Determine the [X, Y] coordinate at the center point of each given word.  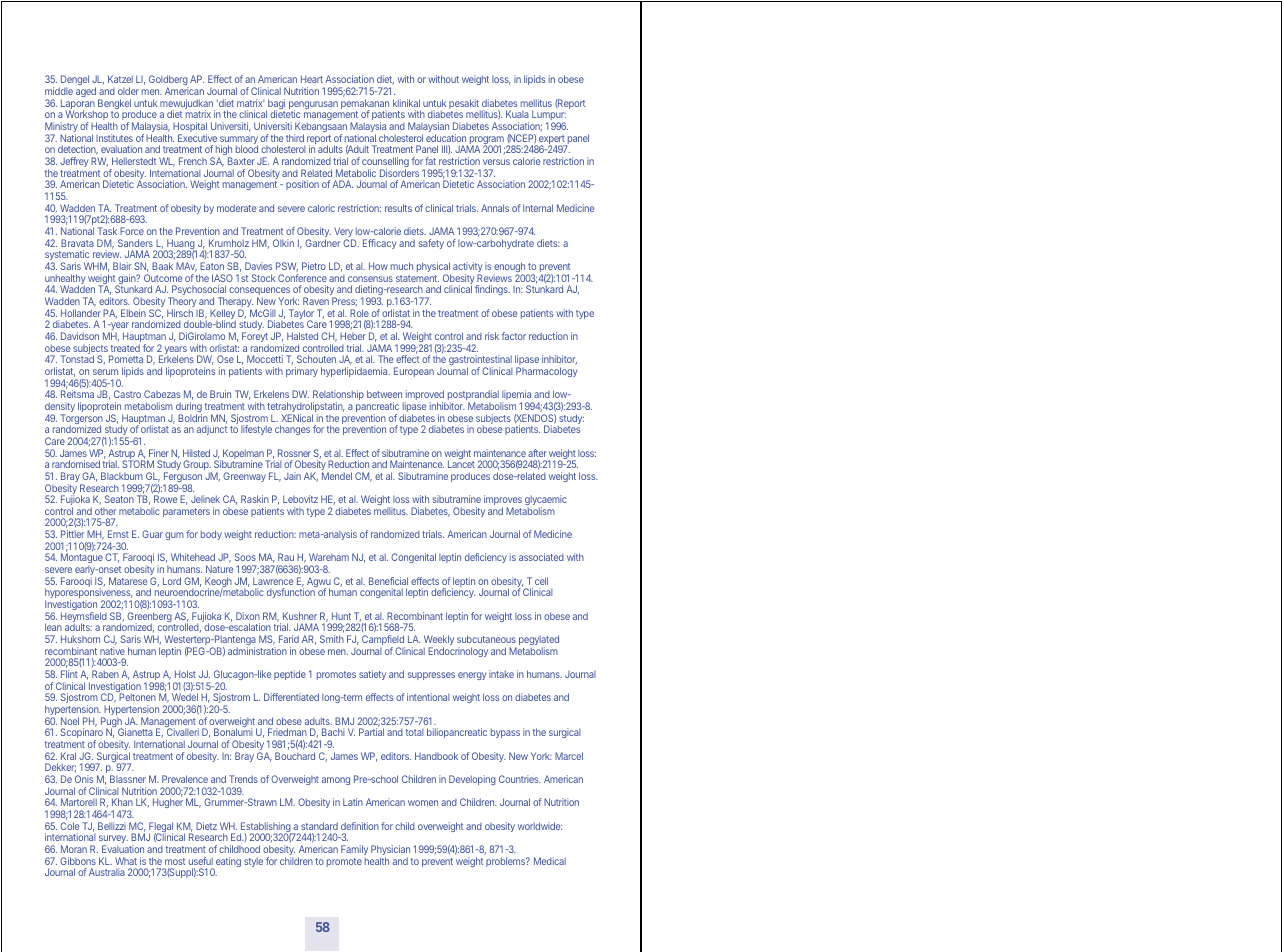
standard [319, 826]
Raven [316, 301]
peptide [290, 675]
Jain [292, 476]
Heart [312, 79]
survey [113, 841]
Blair [122, 266]
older [128, 91]
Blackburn [122, 476]
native [112, 651]
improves [503, 501]
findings [492, 290]
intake [501, 674]
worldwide [540, 826]
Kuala [517, 114]
